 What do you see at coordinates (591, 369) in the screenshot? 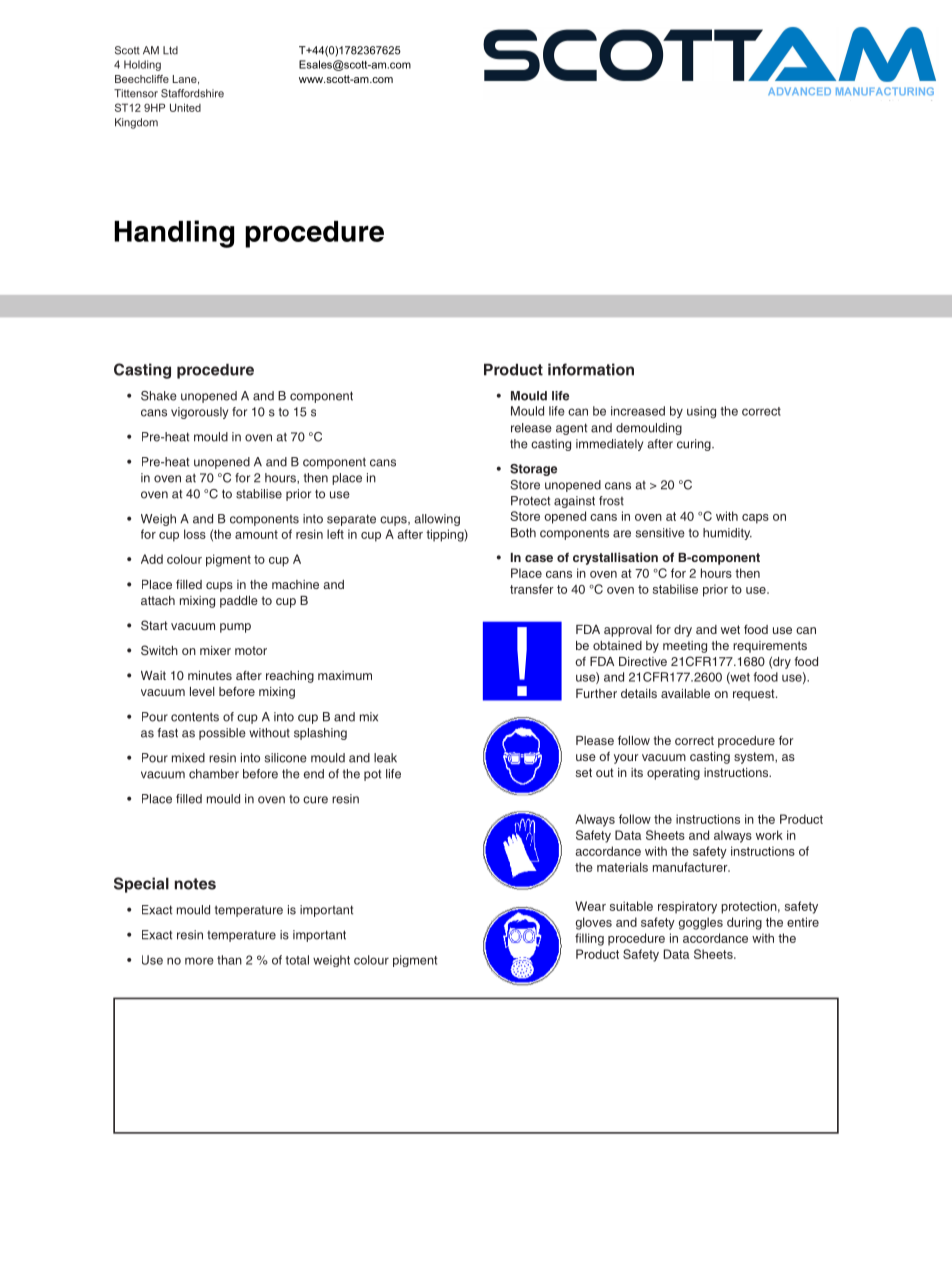
I see `information` at bounding box center [591, 369].
